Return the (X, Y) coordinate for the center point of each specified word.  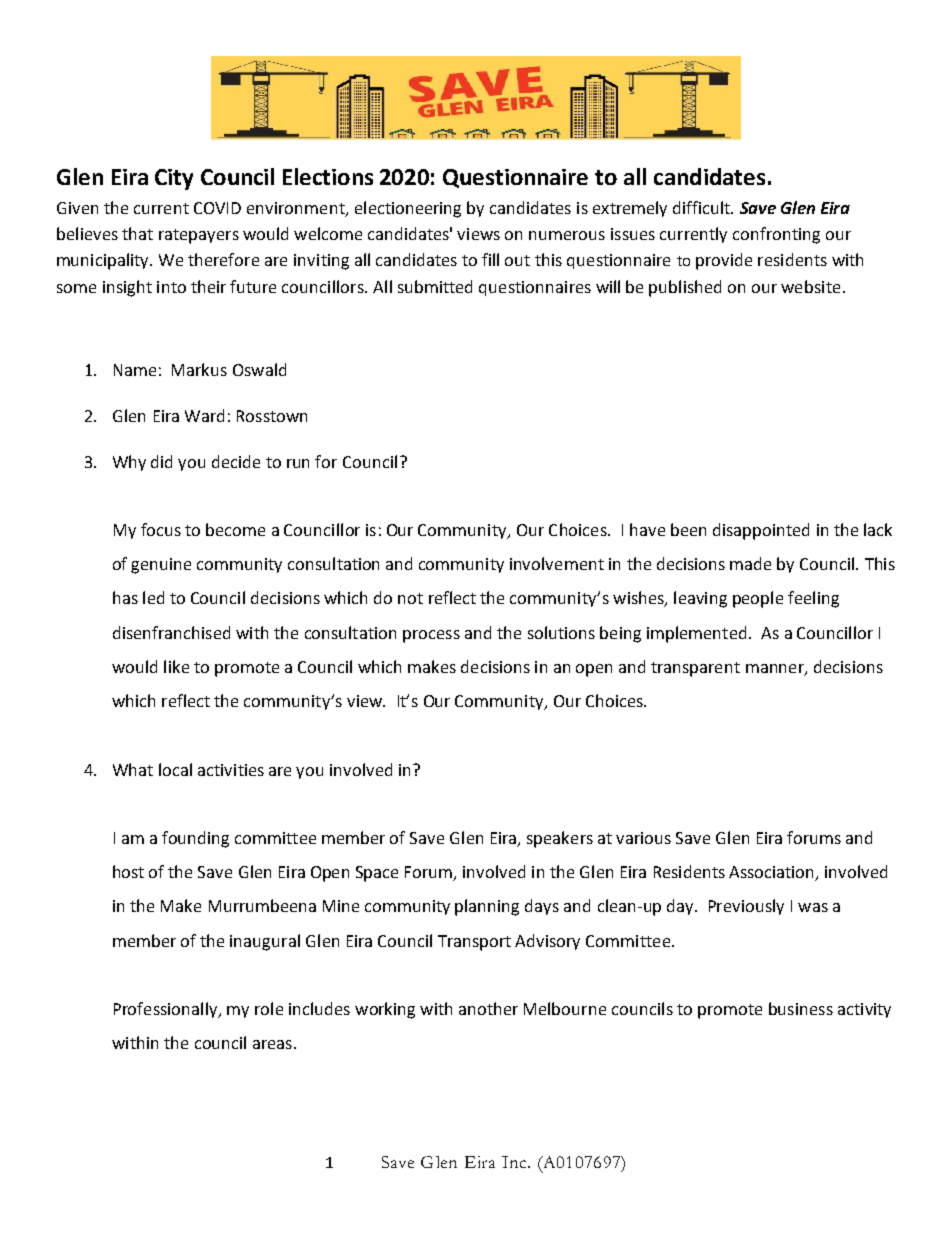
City (174, 179)
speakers (560, 839)
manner (776, 669)
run (298, 463)
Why (129, 463)
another (488, 1008)
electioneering (408, 209)
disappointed (761, 531)
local (175, 769)
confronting (776, 235)
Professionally (167, 1010)
